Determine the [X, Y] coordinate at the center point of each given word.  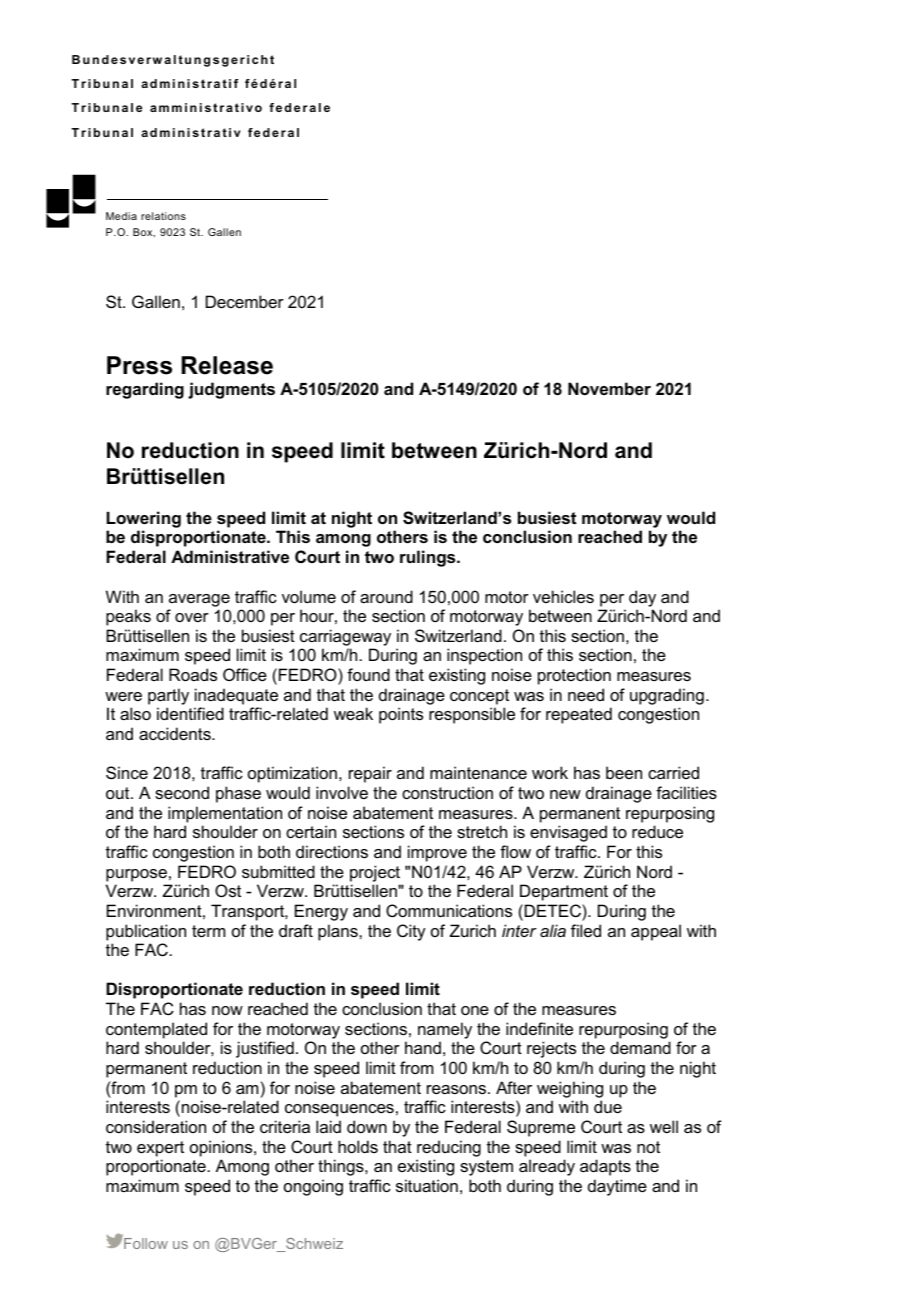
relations [163, 216]
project [375, 873]
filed [586, 930]
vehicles [563, 596]
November [609, 388]
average [199, 600]
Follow [145, 1242]
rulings [429, 558]
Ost [228, 890]
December [245, 301]
